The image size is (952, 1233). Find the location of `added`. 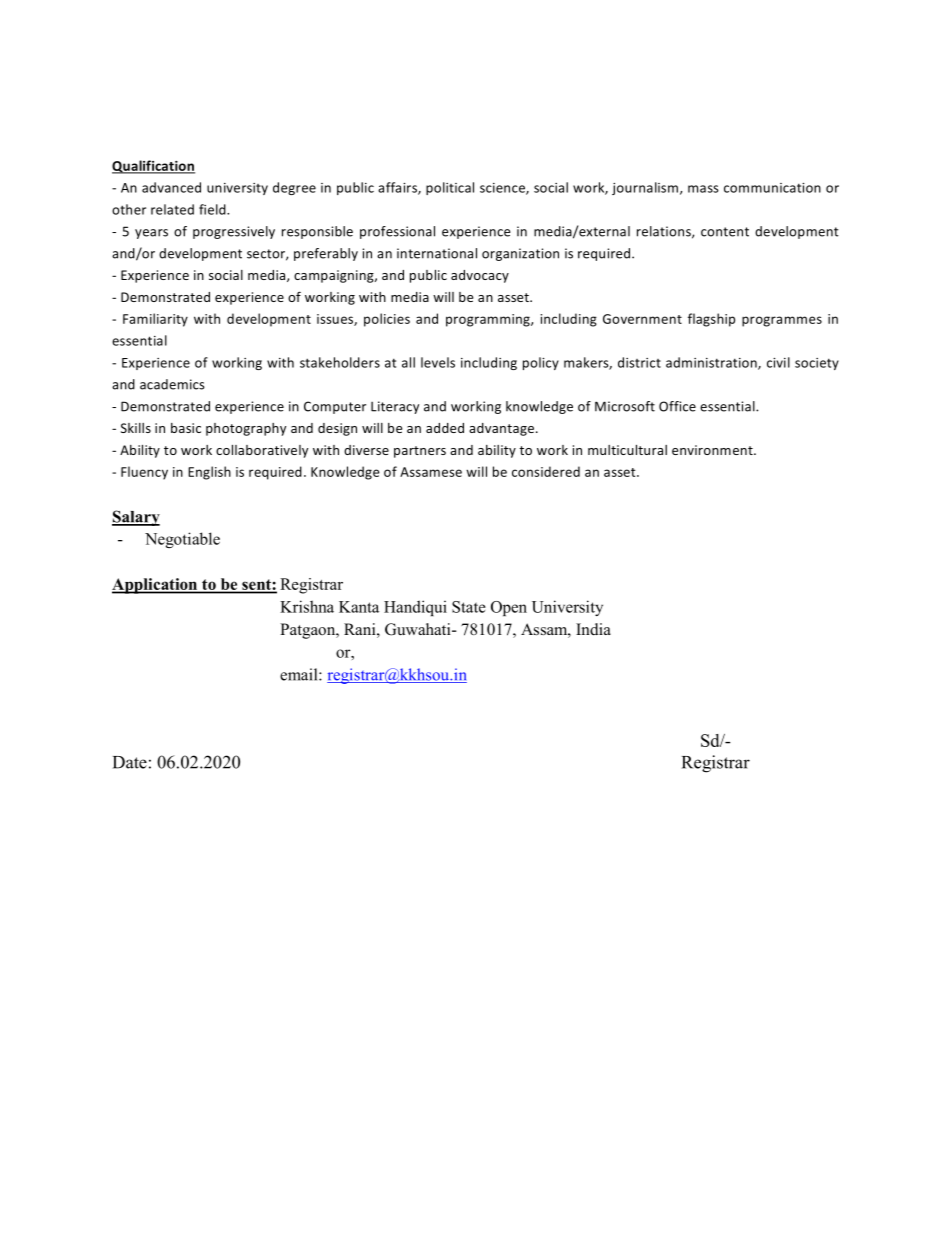

added is located at coordinates (445, 428).
